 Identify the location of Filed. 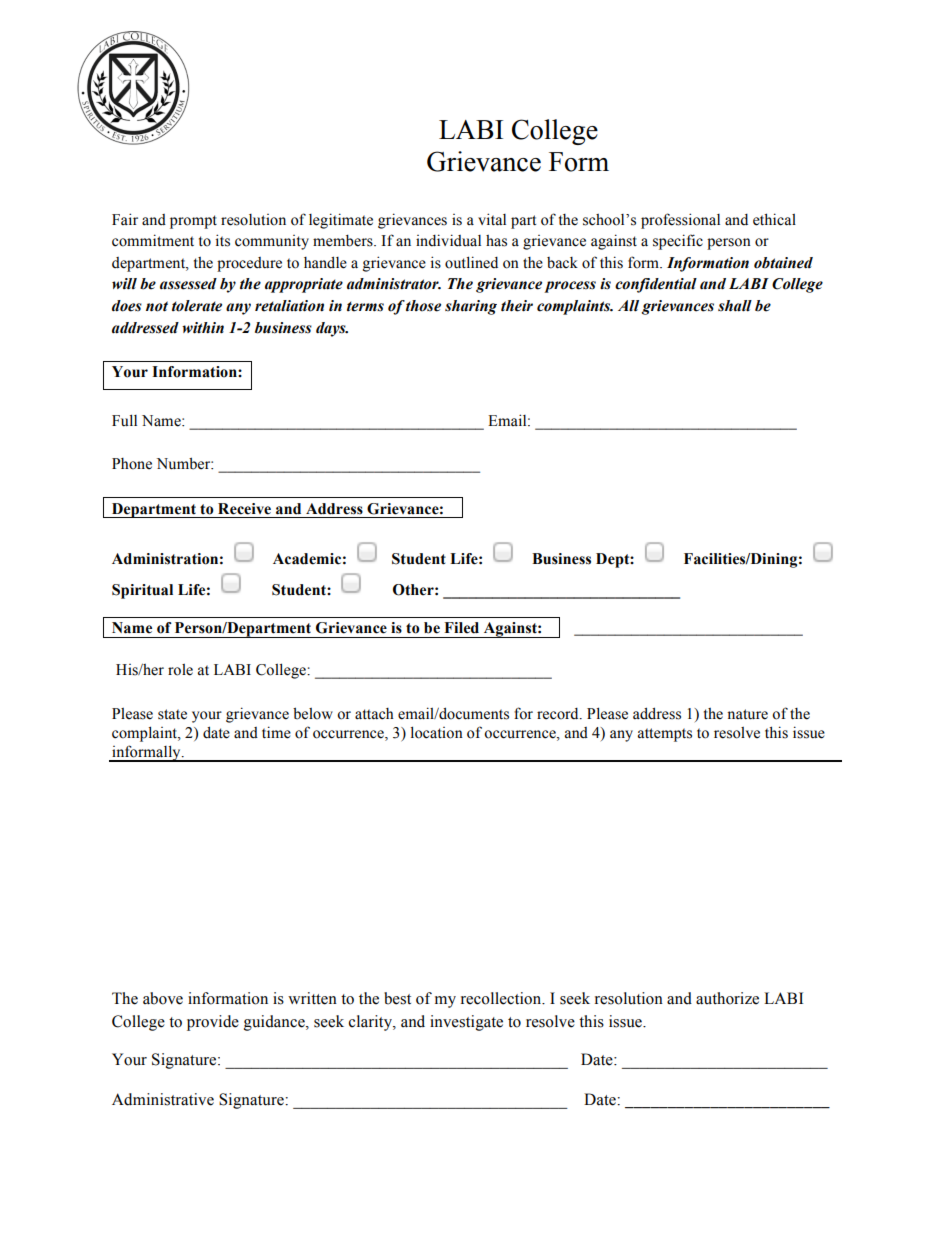
(461, 628).
